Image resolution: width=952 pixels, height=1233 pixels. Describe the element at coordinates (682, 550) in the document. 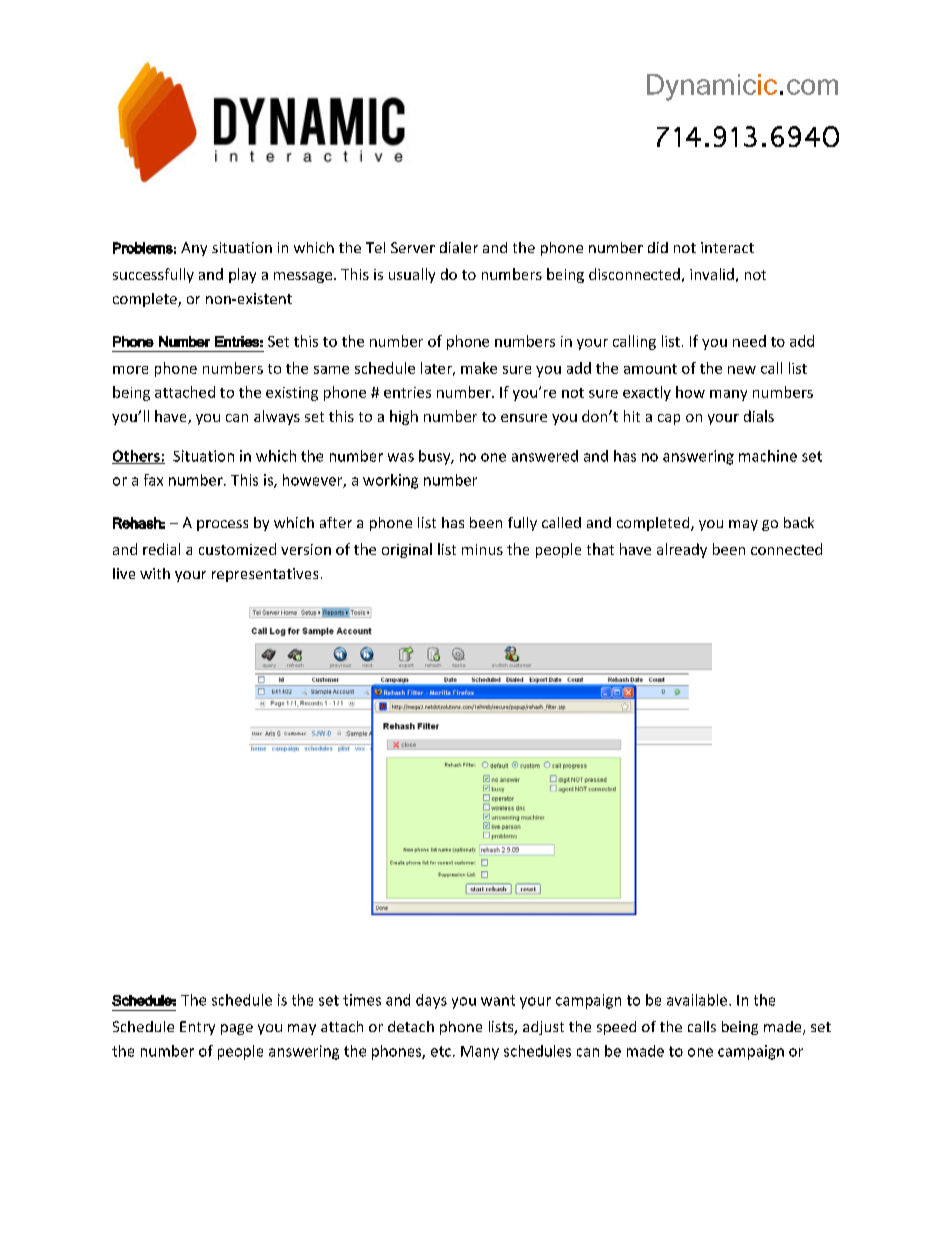

I see `already` at that location.
